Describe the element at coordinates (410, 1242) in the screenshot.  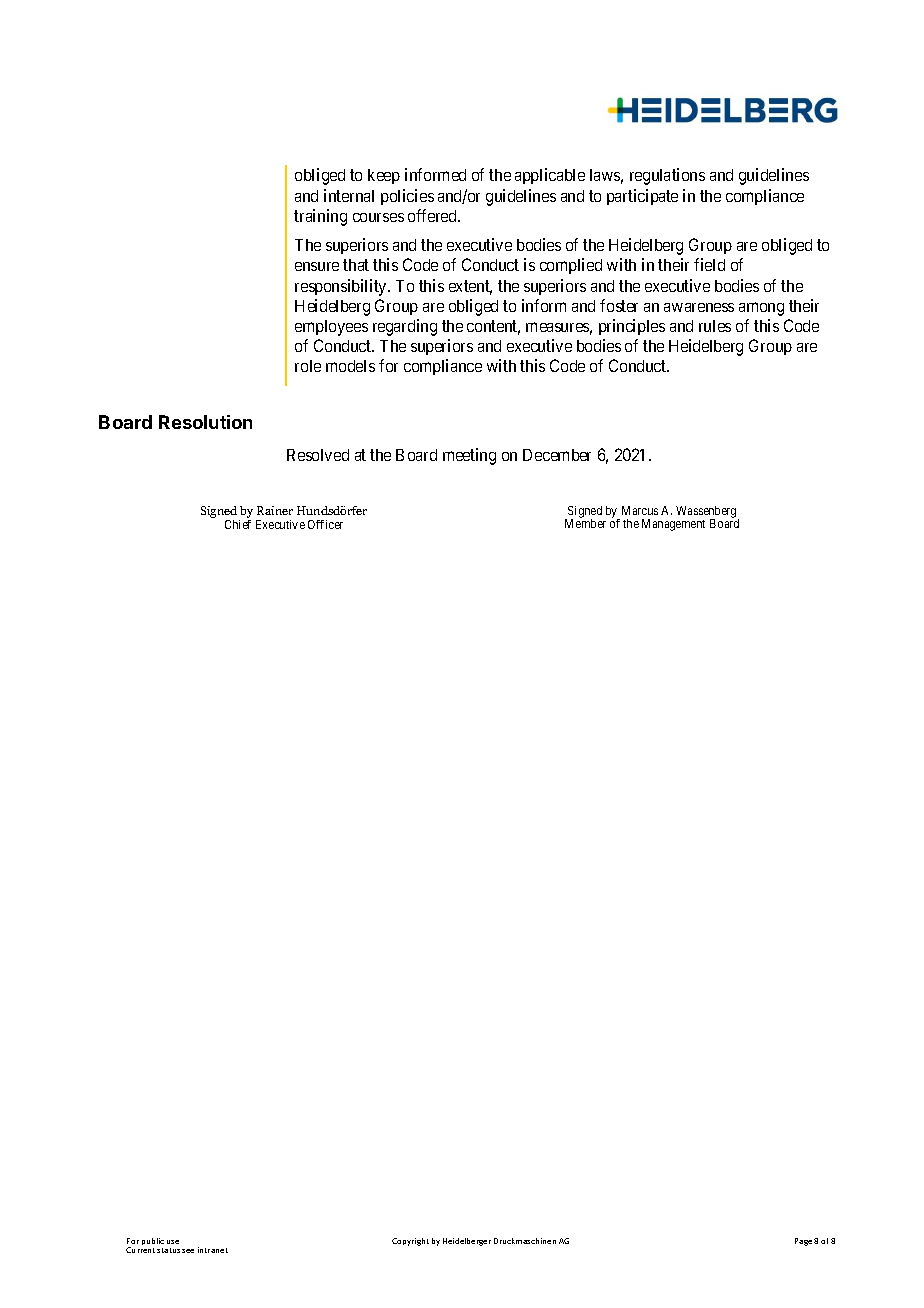
I see `Copyright` at that location.
